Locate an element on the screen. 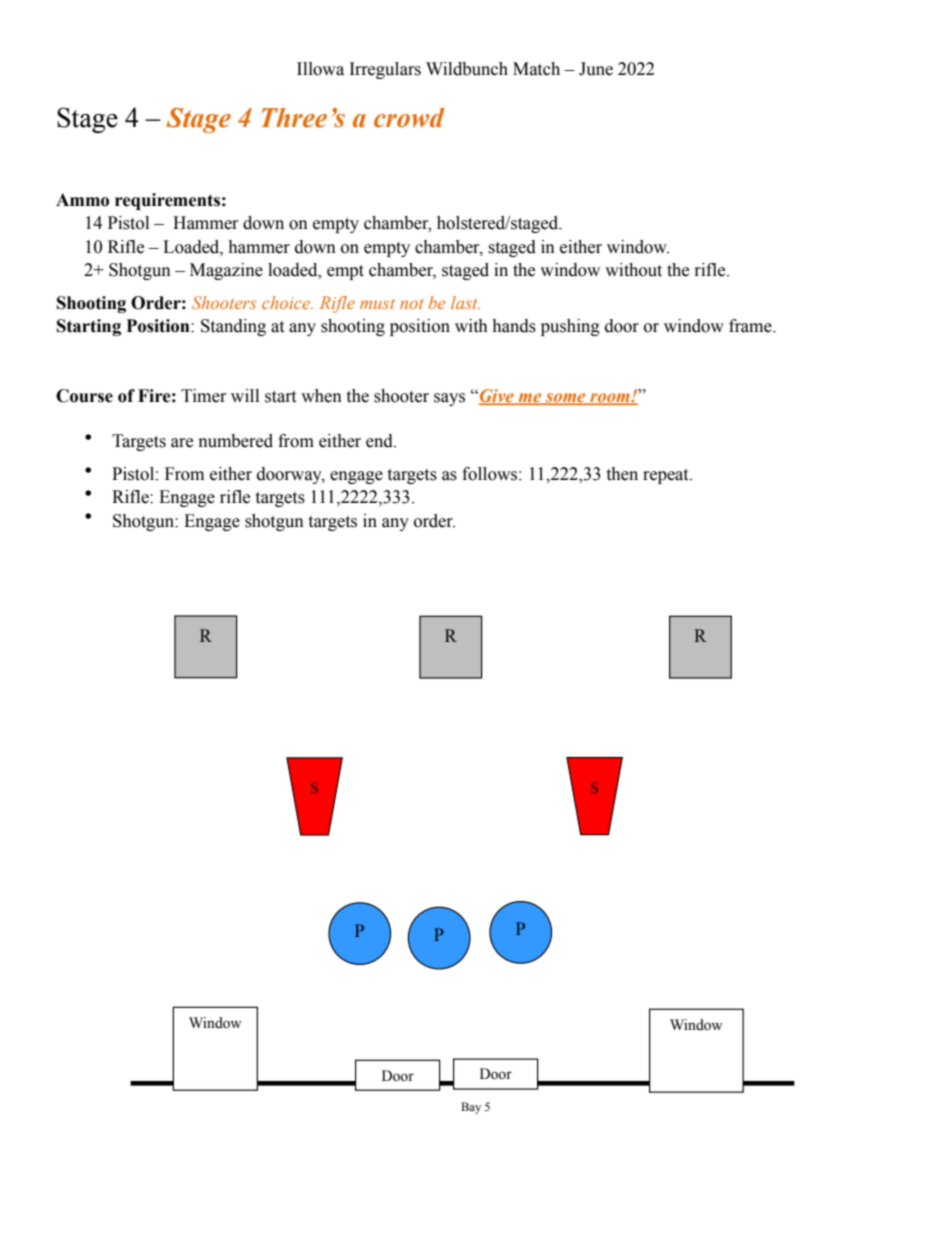 This screenshot has width=952, height=1233. Ammo is located at coordinates (82, 200).
